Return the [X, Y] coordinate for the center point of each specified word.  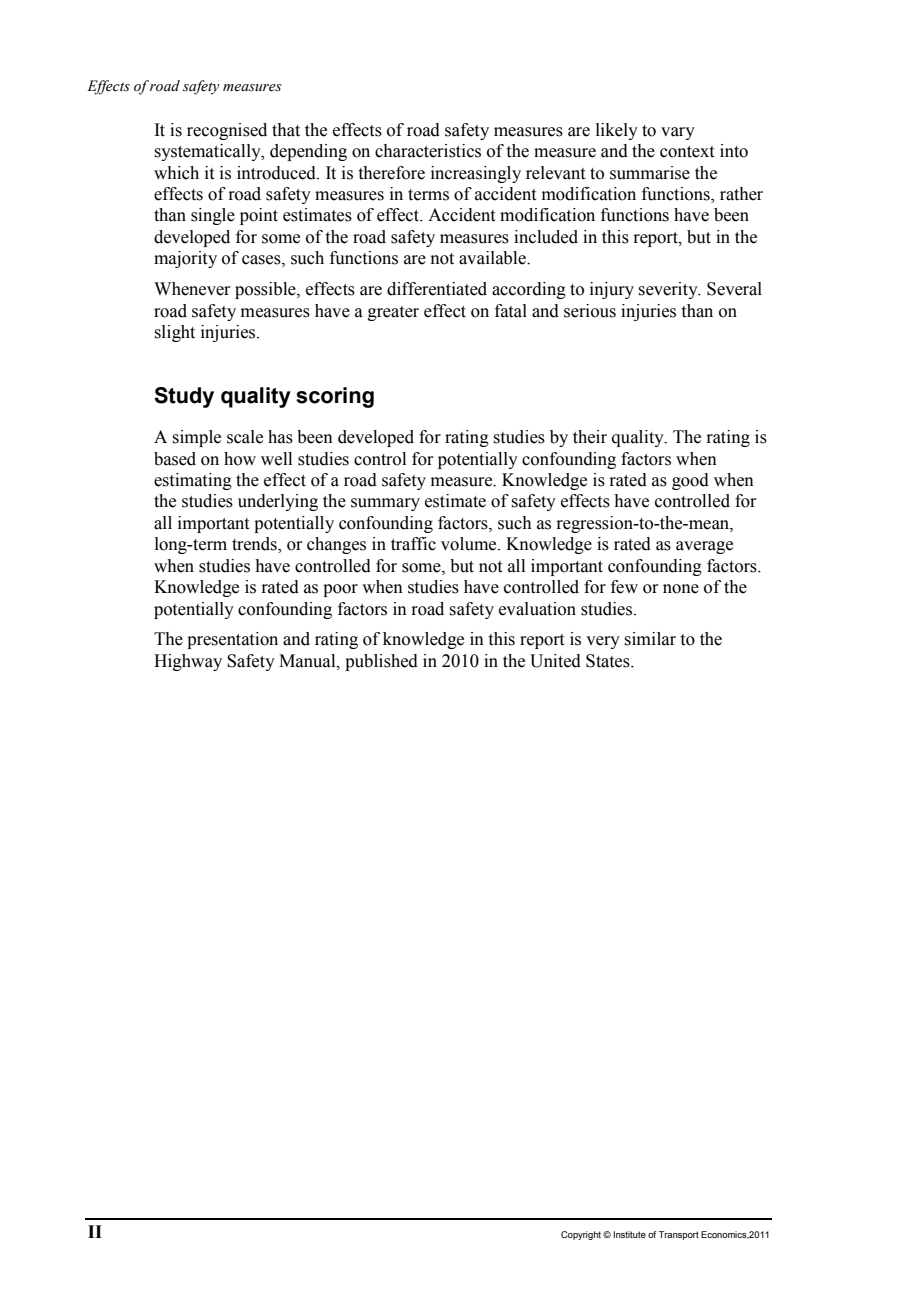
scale [245, 437]
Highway [188, 662]
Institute [629, 1234]
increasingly [476, 174]
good [690, 481]
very [603, 642]
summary [385, 504]
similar [650, 639]
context [687, 152]
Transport [679, 1235]
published [381, 662]
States [609, 661]
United [555, 661]
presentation [232, 640]
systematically [208, 152]
